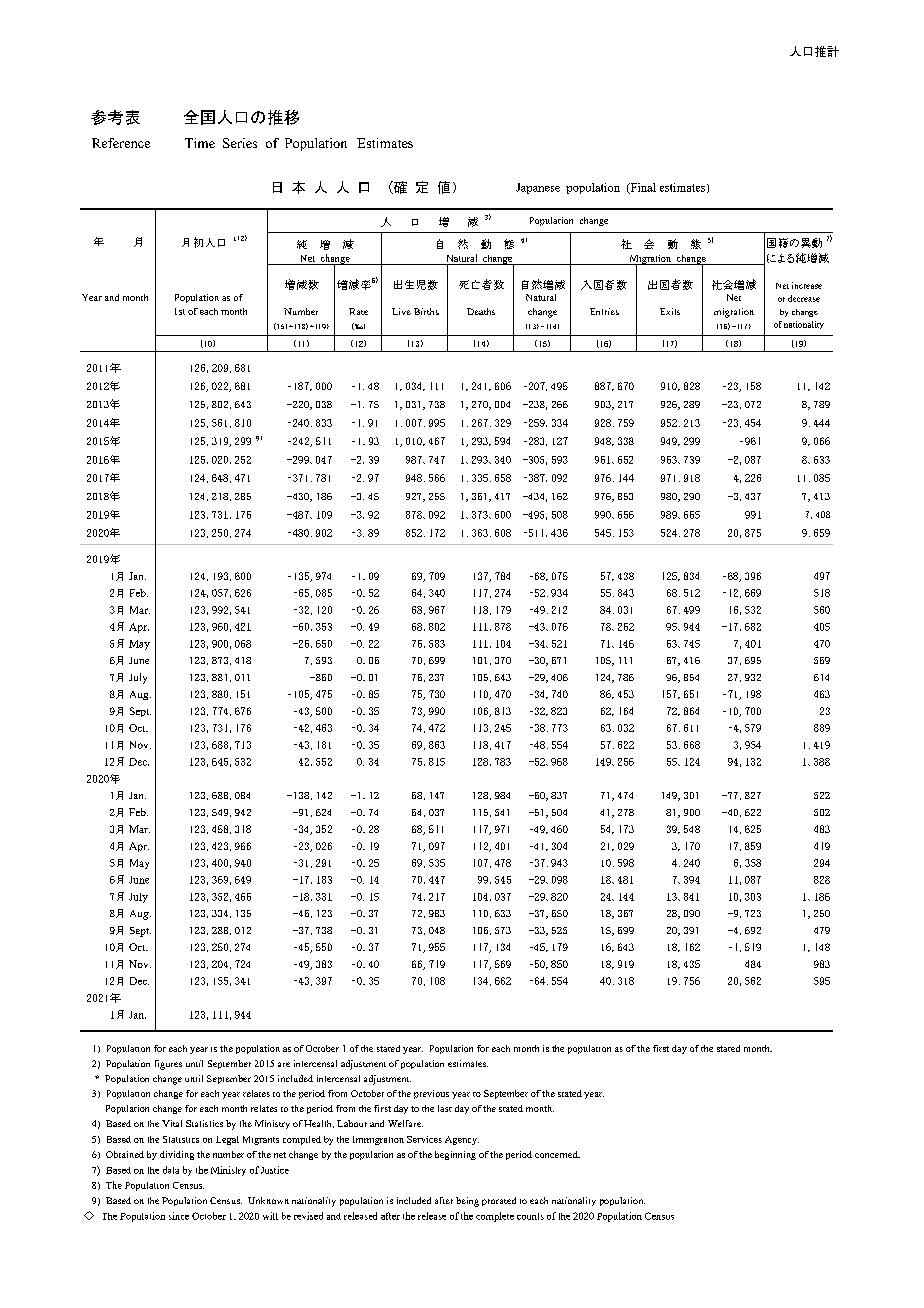 This screenshot has height=1308, width=924. I want to click on Deaths, so click(481, 311).
